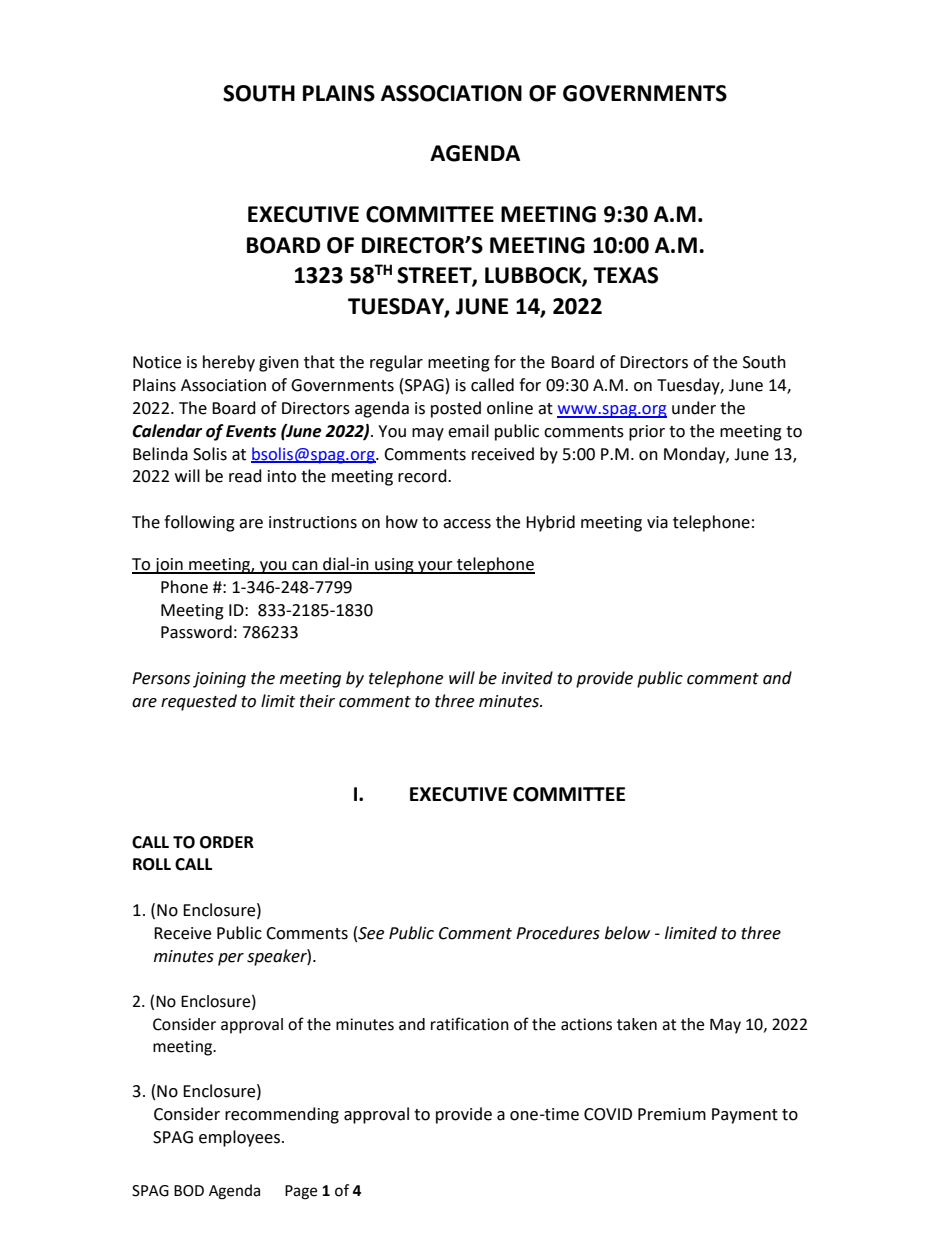 The width and height of the screenshot is (952, 1233). Describe the element at coordinates (637, 1024) in the screenshot. I see `taken` at that location.
